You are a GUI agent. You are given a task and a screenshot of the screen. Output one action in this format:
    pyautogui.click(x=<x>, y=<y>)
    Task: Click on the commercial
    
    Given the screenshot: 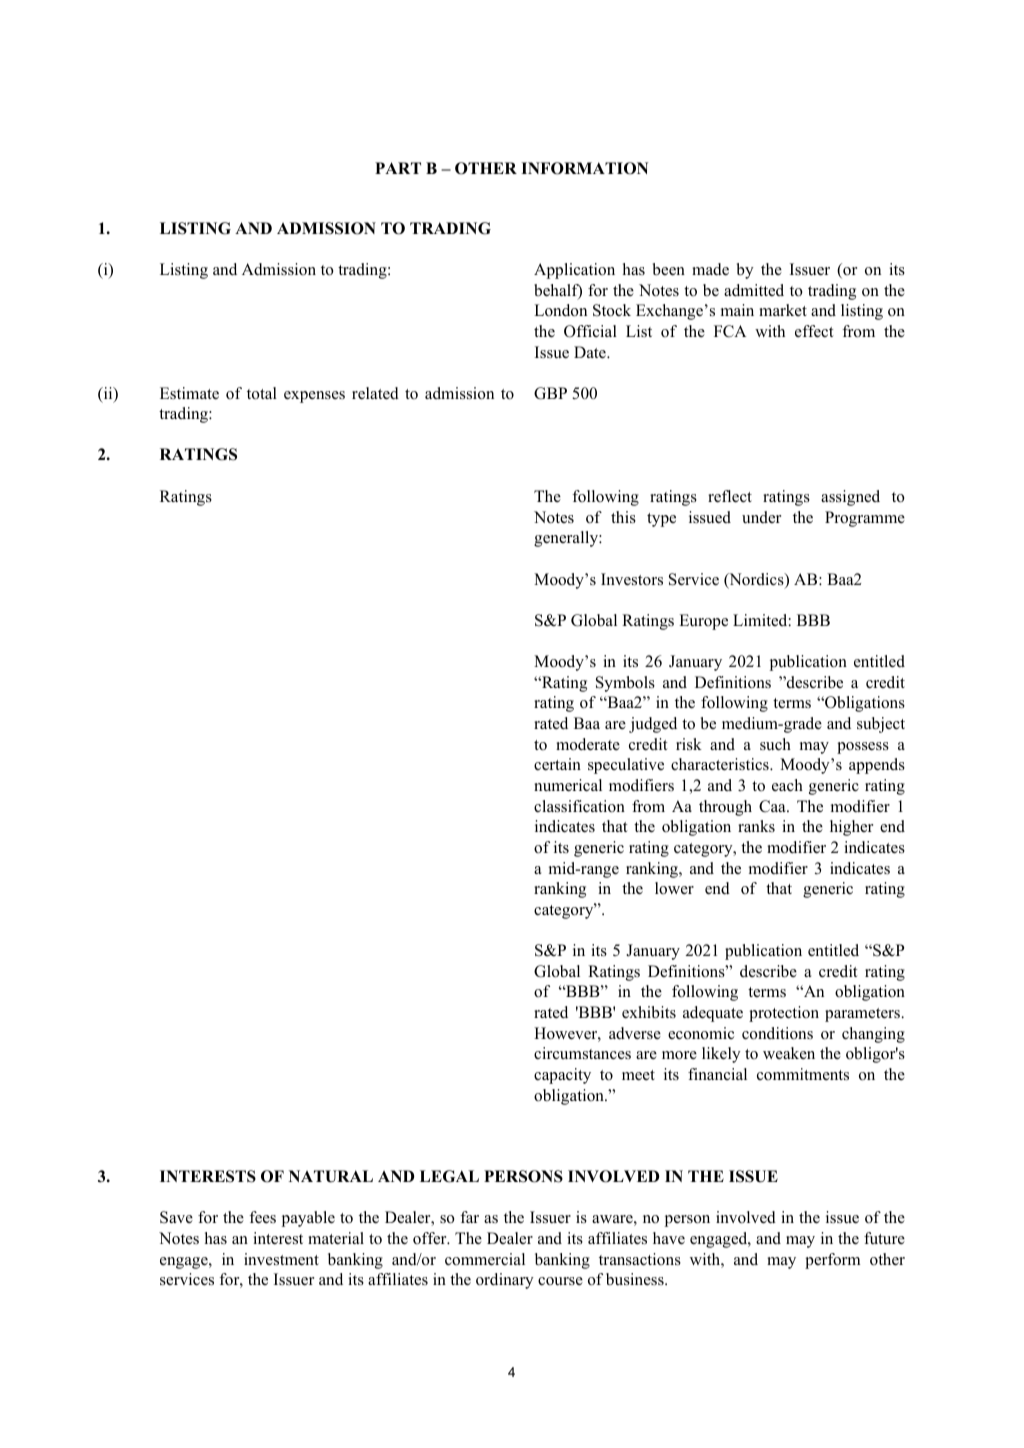 What is the action you would take?
    pyautogui.click(x=485, y=1259)
